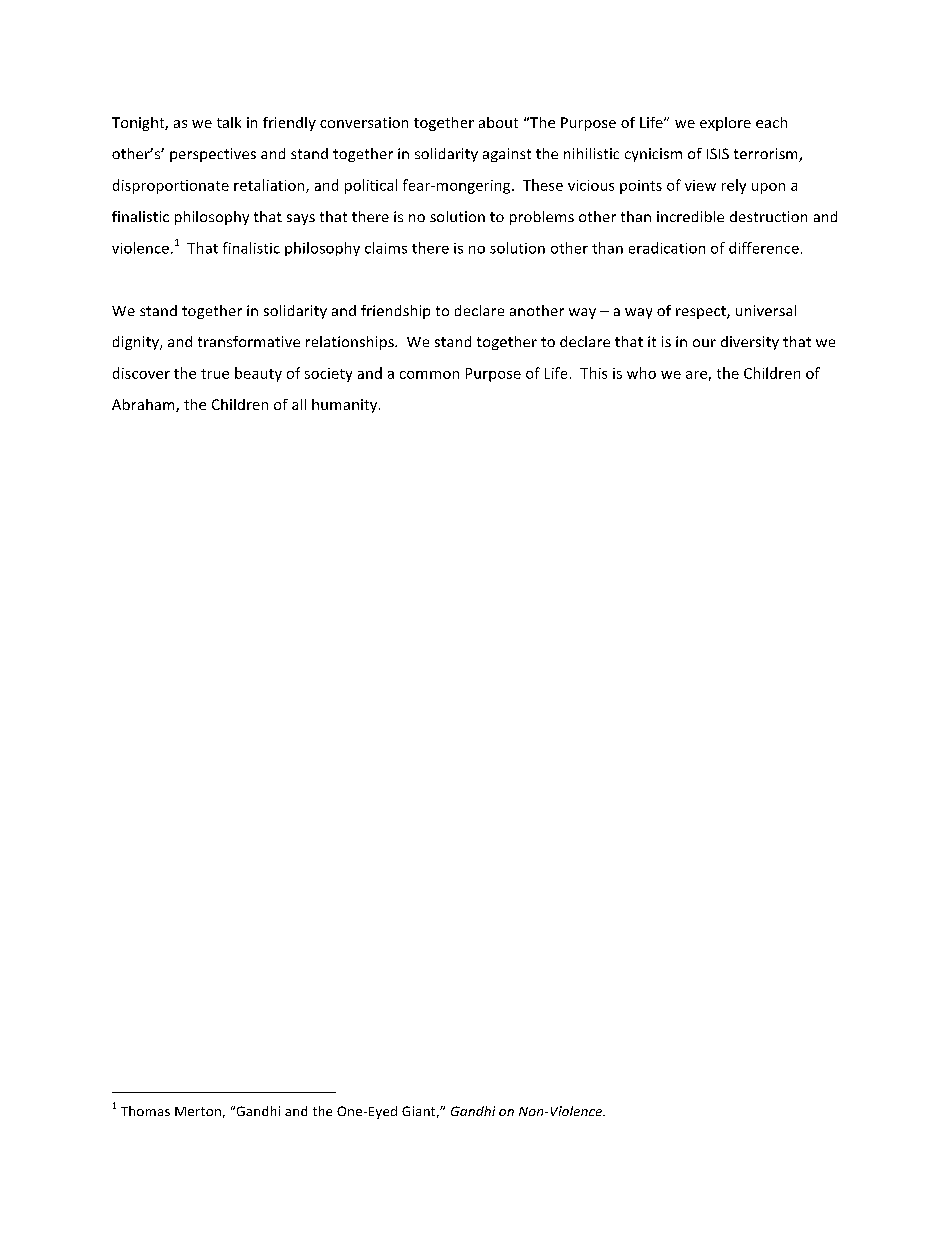  Describe the element at coordinates (145, 1111) in the image. I see `Thomas` at that location.
